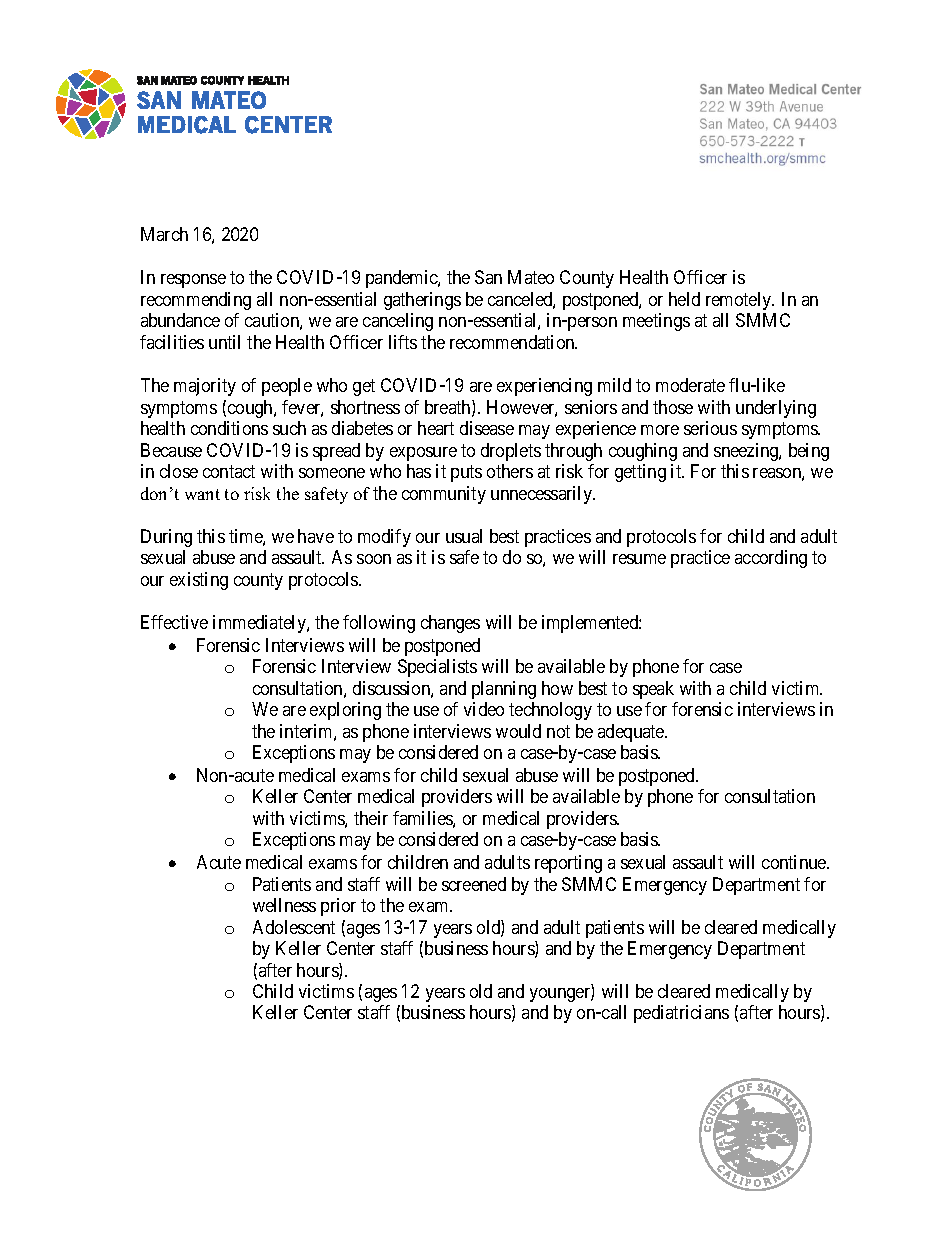 The height and width of the page is (1233, 952). What do you see at coordinates (294, 927) in the page?
I see `Adolescent` at bounding box center [294, 927].
